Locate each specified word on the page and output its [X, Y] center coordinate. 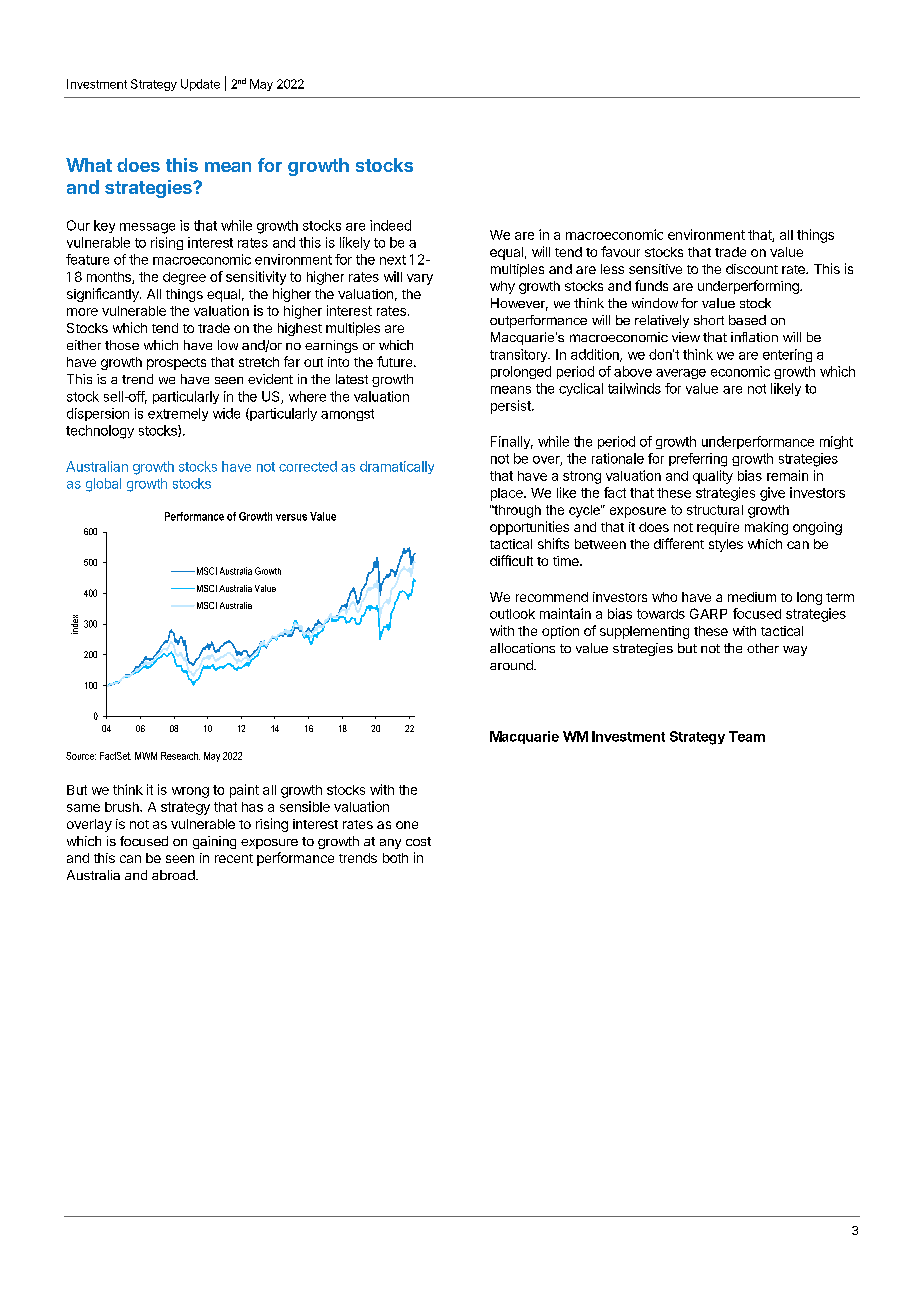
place [508, 494]
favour [620, 251]
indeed [390, 225]
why [502, 287]
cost [418, 841]
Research [180, 756]
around [512, 665]
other [763, 648]
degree [184, 278]
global [103, 485]
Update [200, 85]
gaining [214, 842]
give [772, 494]
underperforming [749, 287]
